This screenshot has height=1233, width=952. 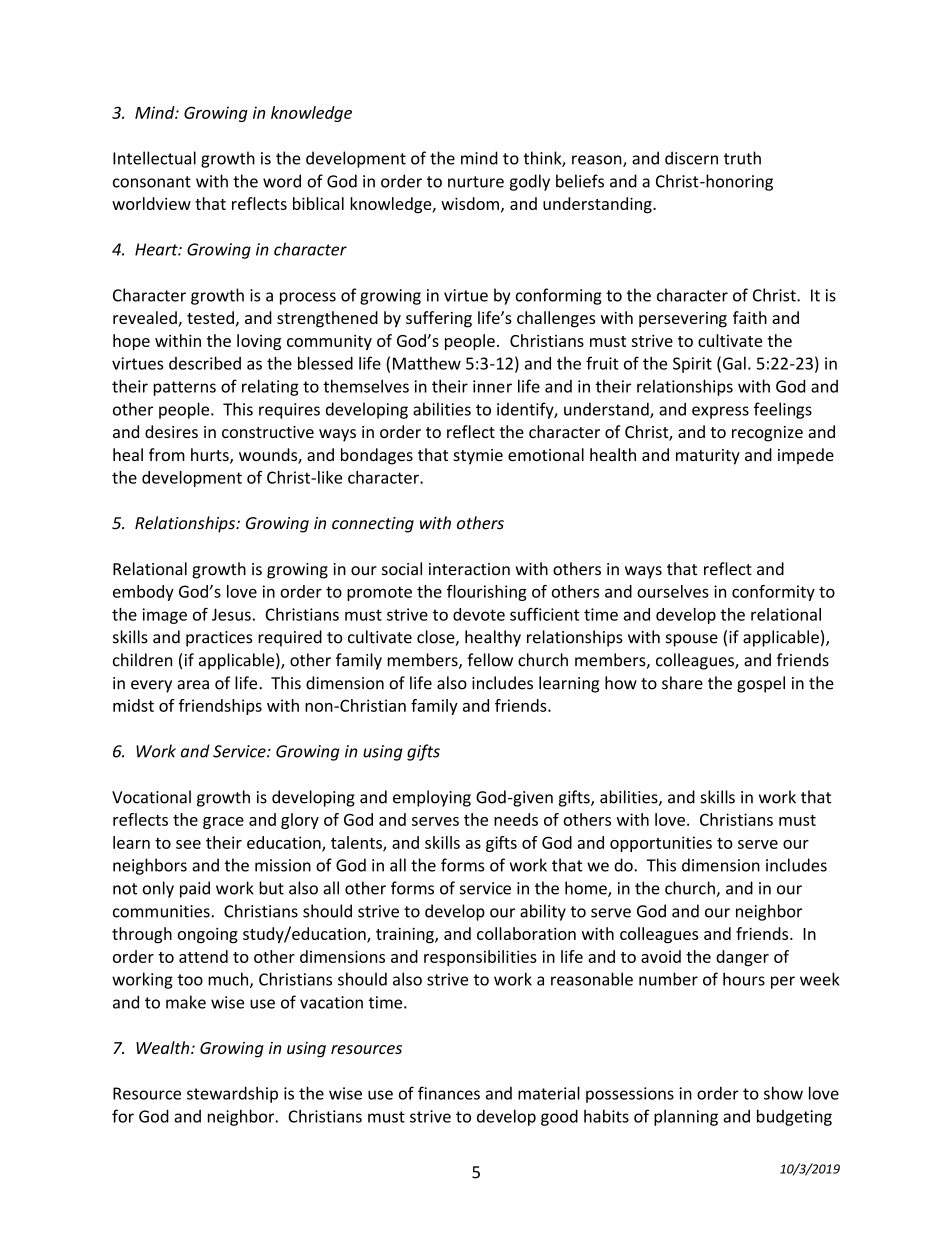 I want to click on devote, so click(x=479, y=614).
